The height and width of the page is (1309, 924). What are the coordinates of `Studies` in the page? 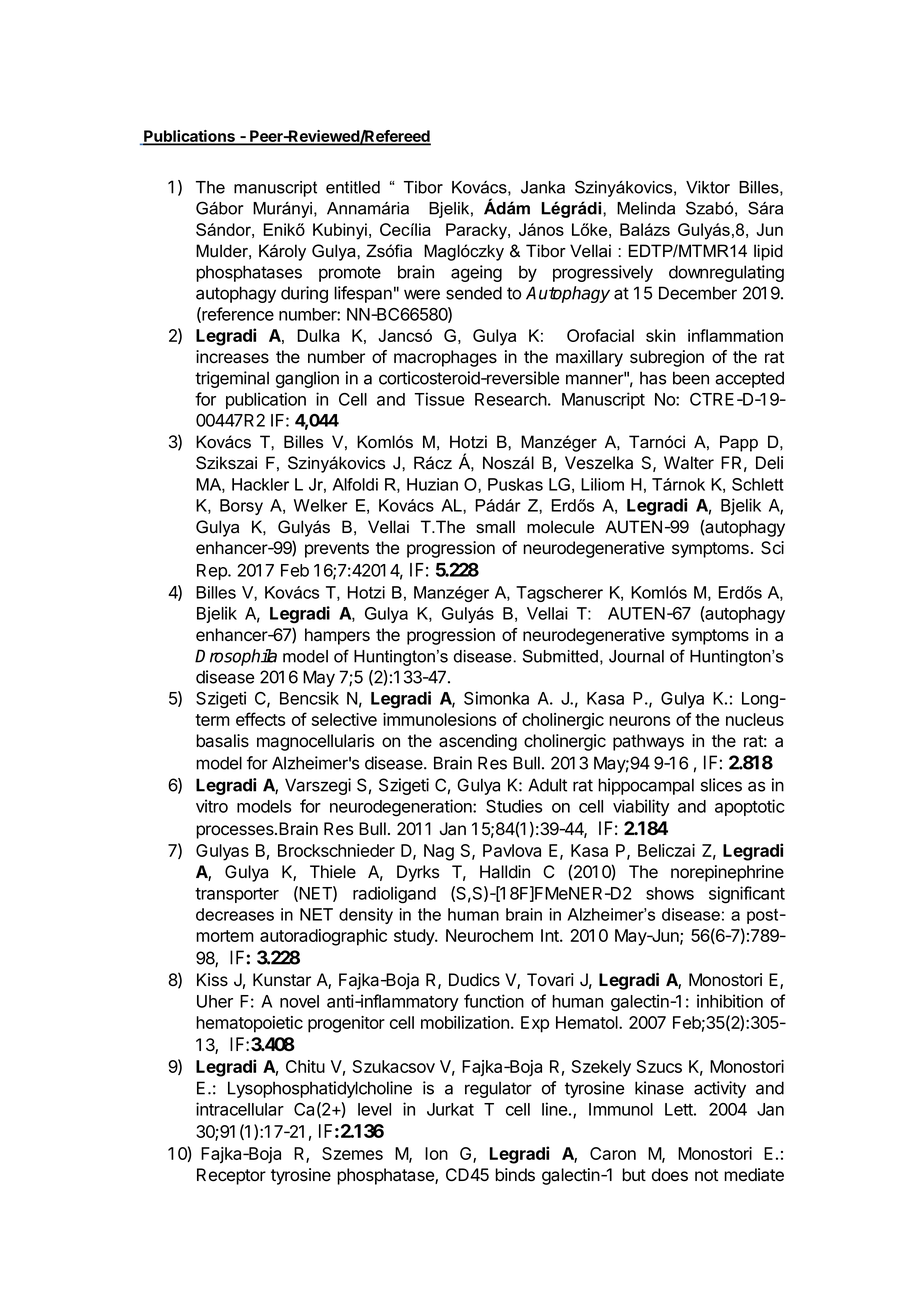 It's located at (514, 806).
